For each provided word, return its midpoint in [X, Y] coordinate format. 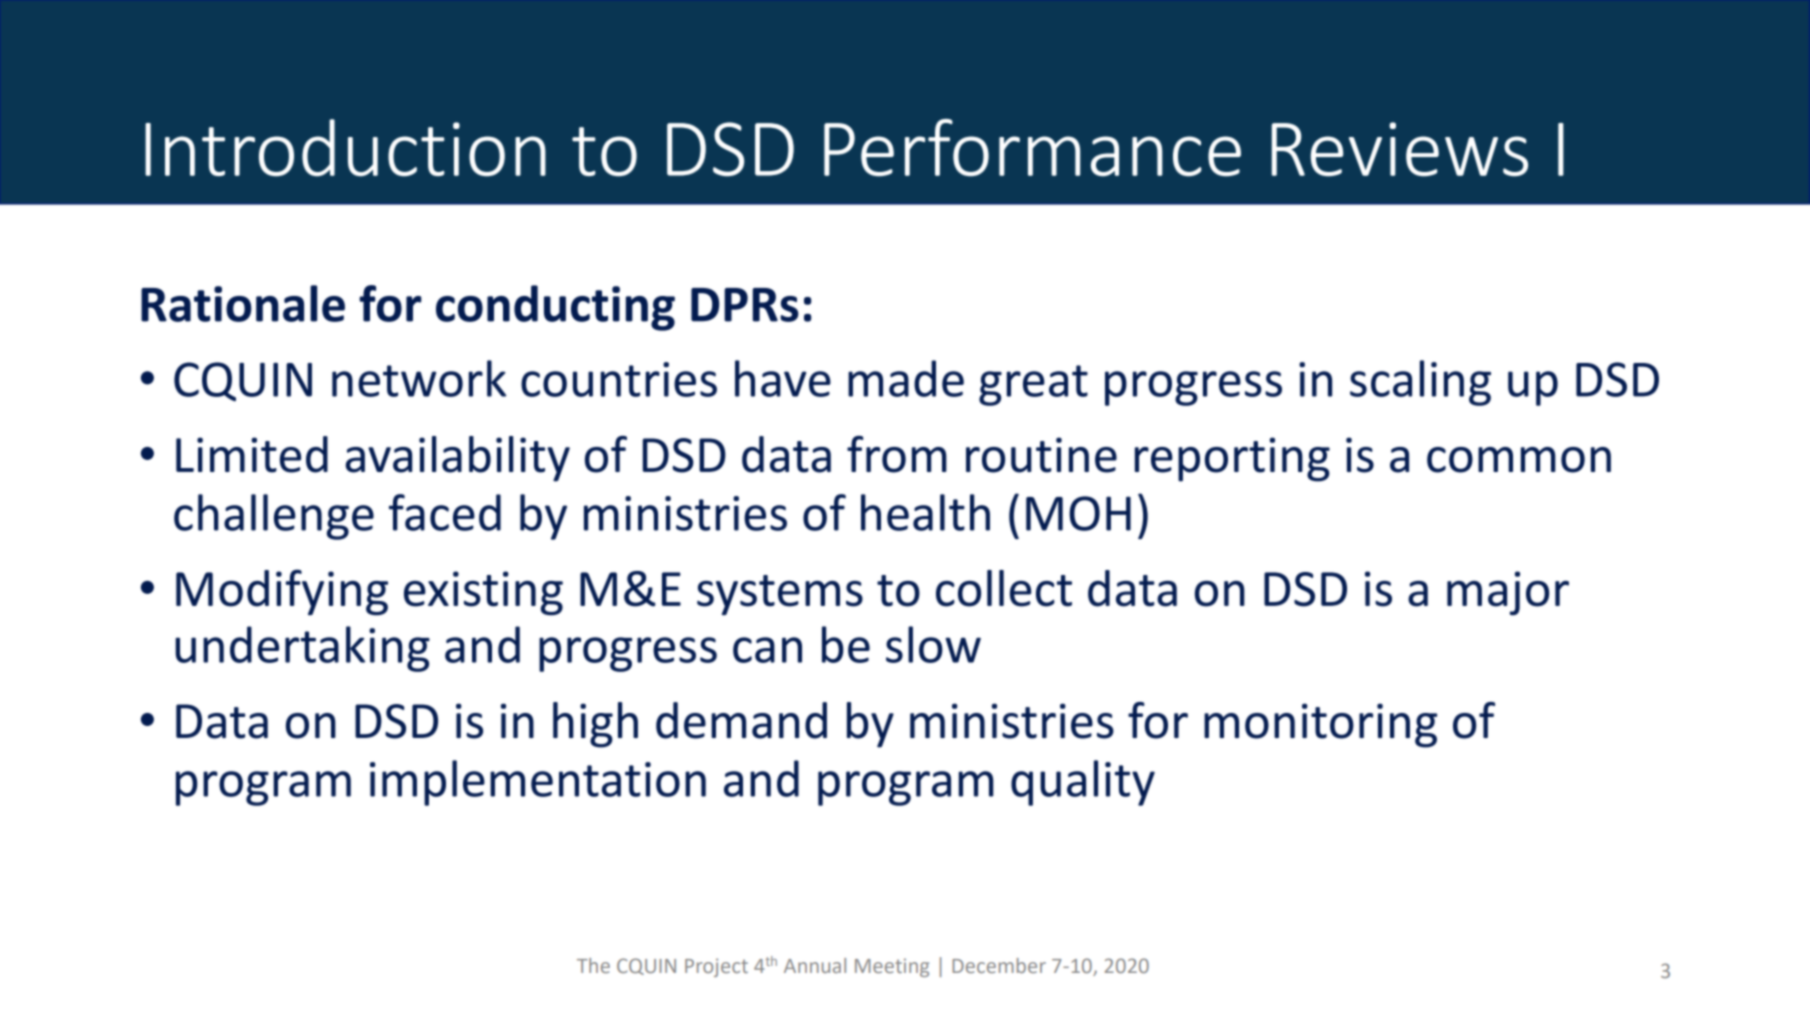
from [897, 454]
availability [458, 459]
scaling [1420, 383]
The [593, 965]
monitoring [1320, 725]
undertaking [302, 649]
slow [933, 644]
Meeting [892, 967]
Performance [1032, 147]
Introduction [345, 147]
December [999, 965]
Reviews [1400, 149]
